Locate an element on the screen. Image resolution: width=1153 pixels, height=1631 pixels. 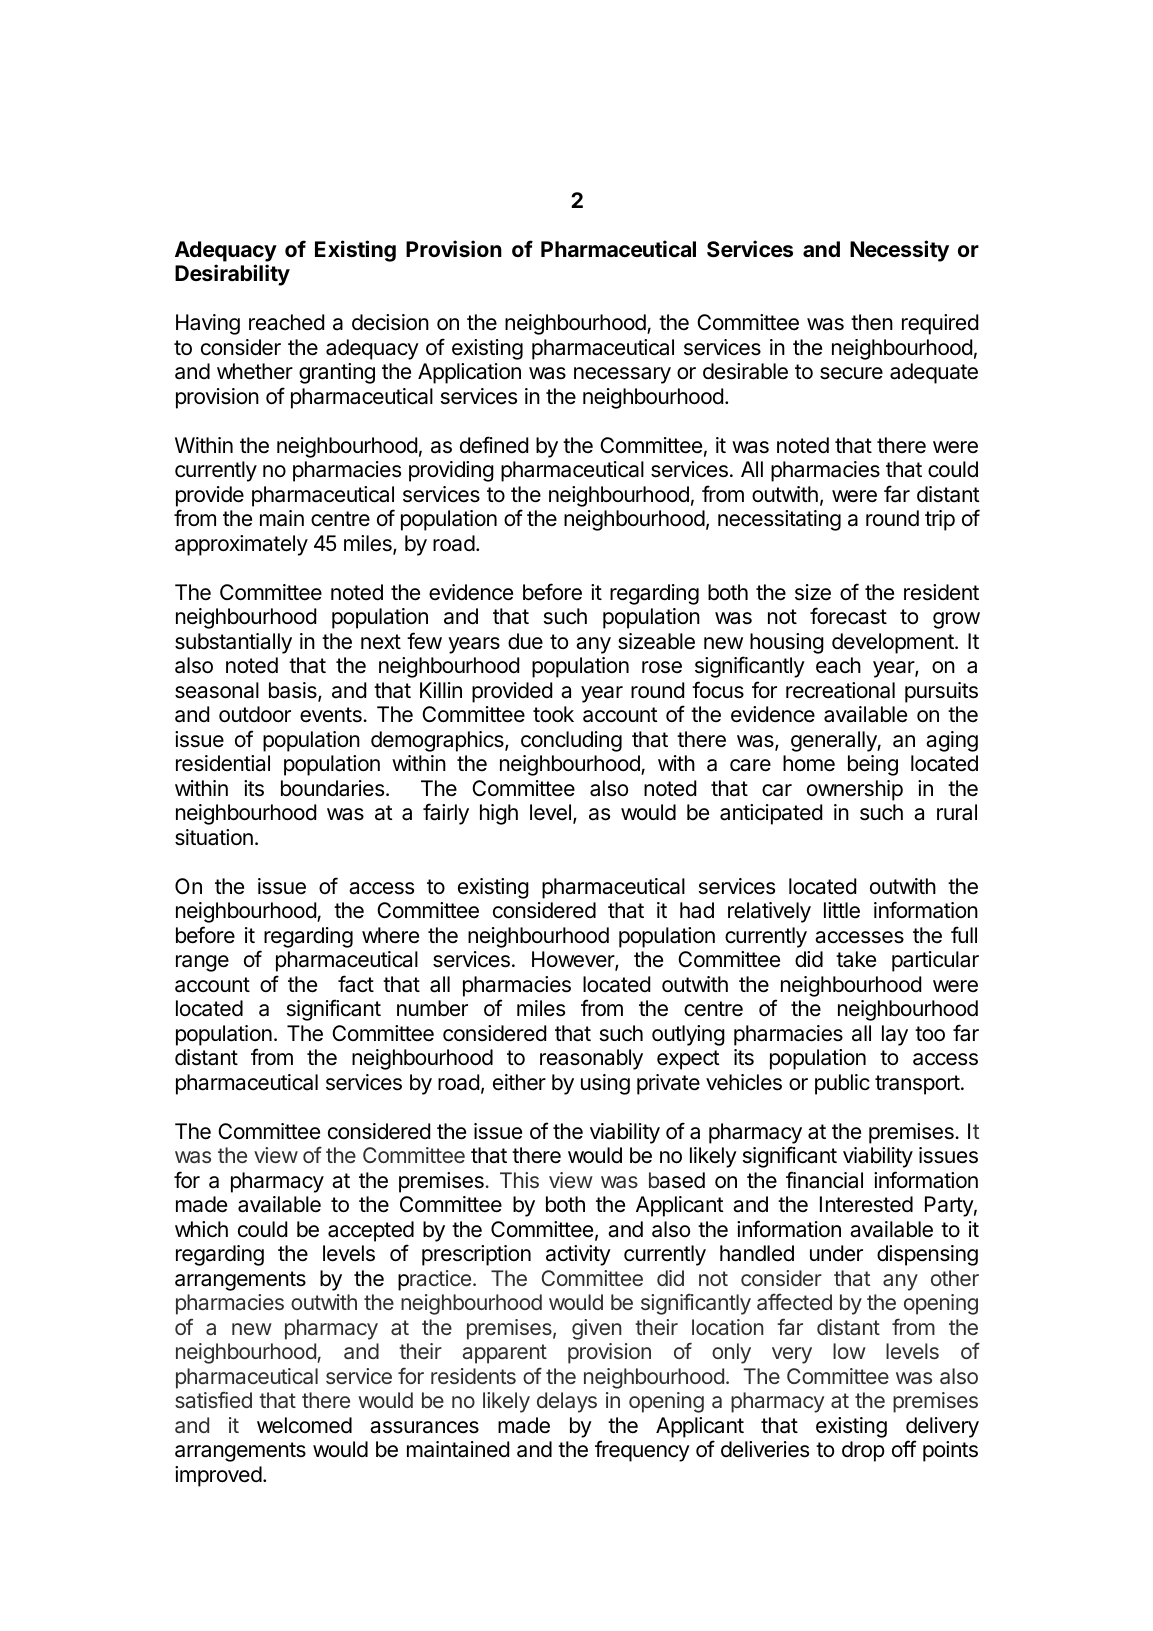
then is located at coordinates (872, 322).
